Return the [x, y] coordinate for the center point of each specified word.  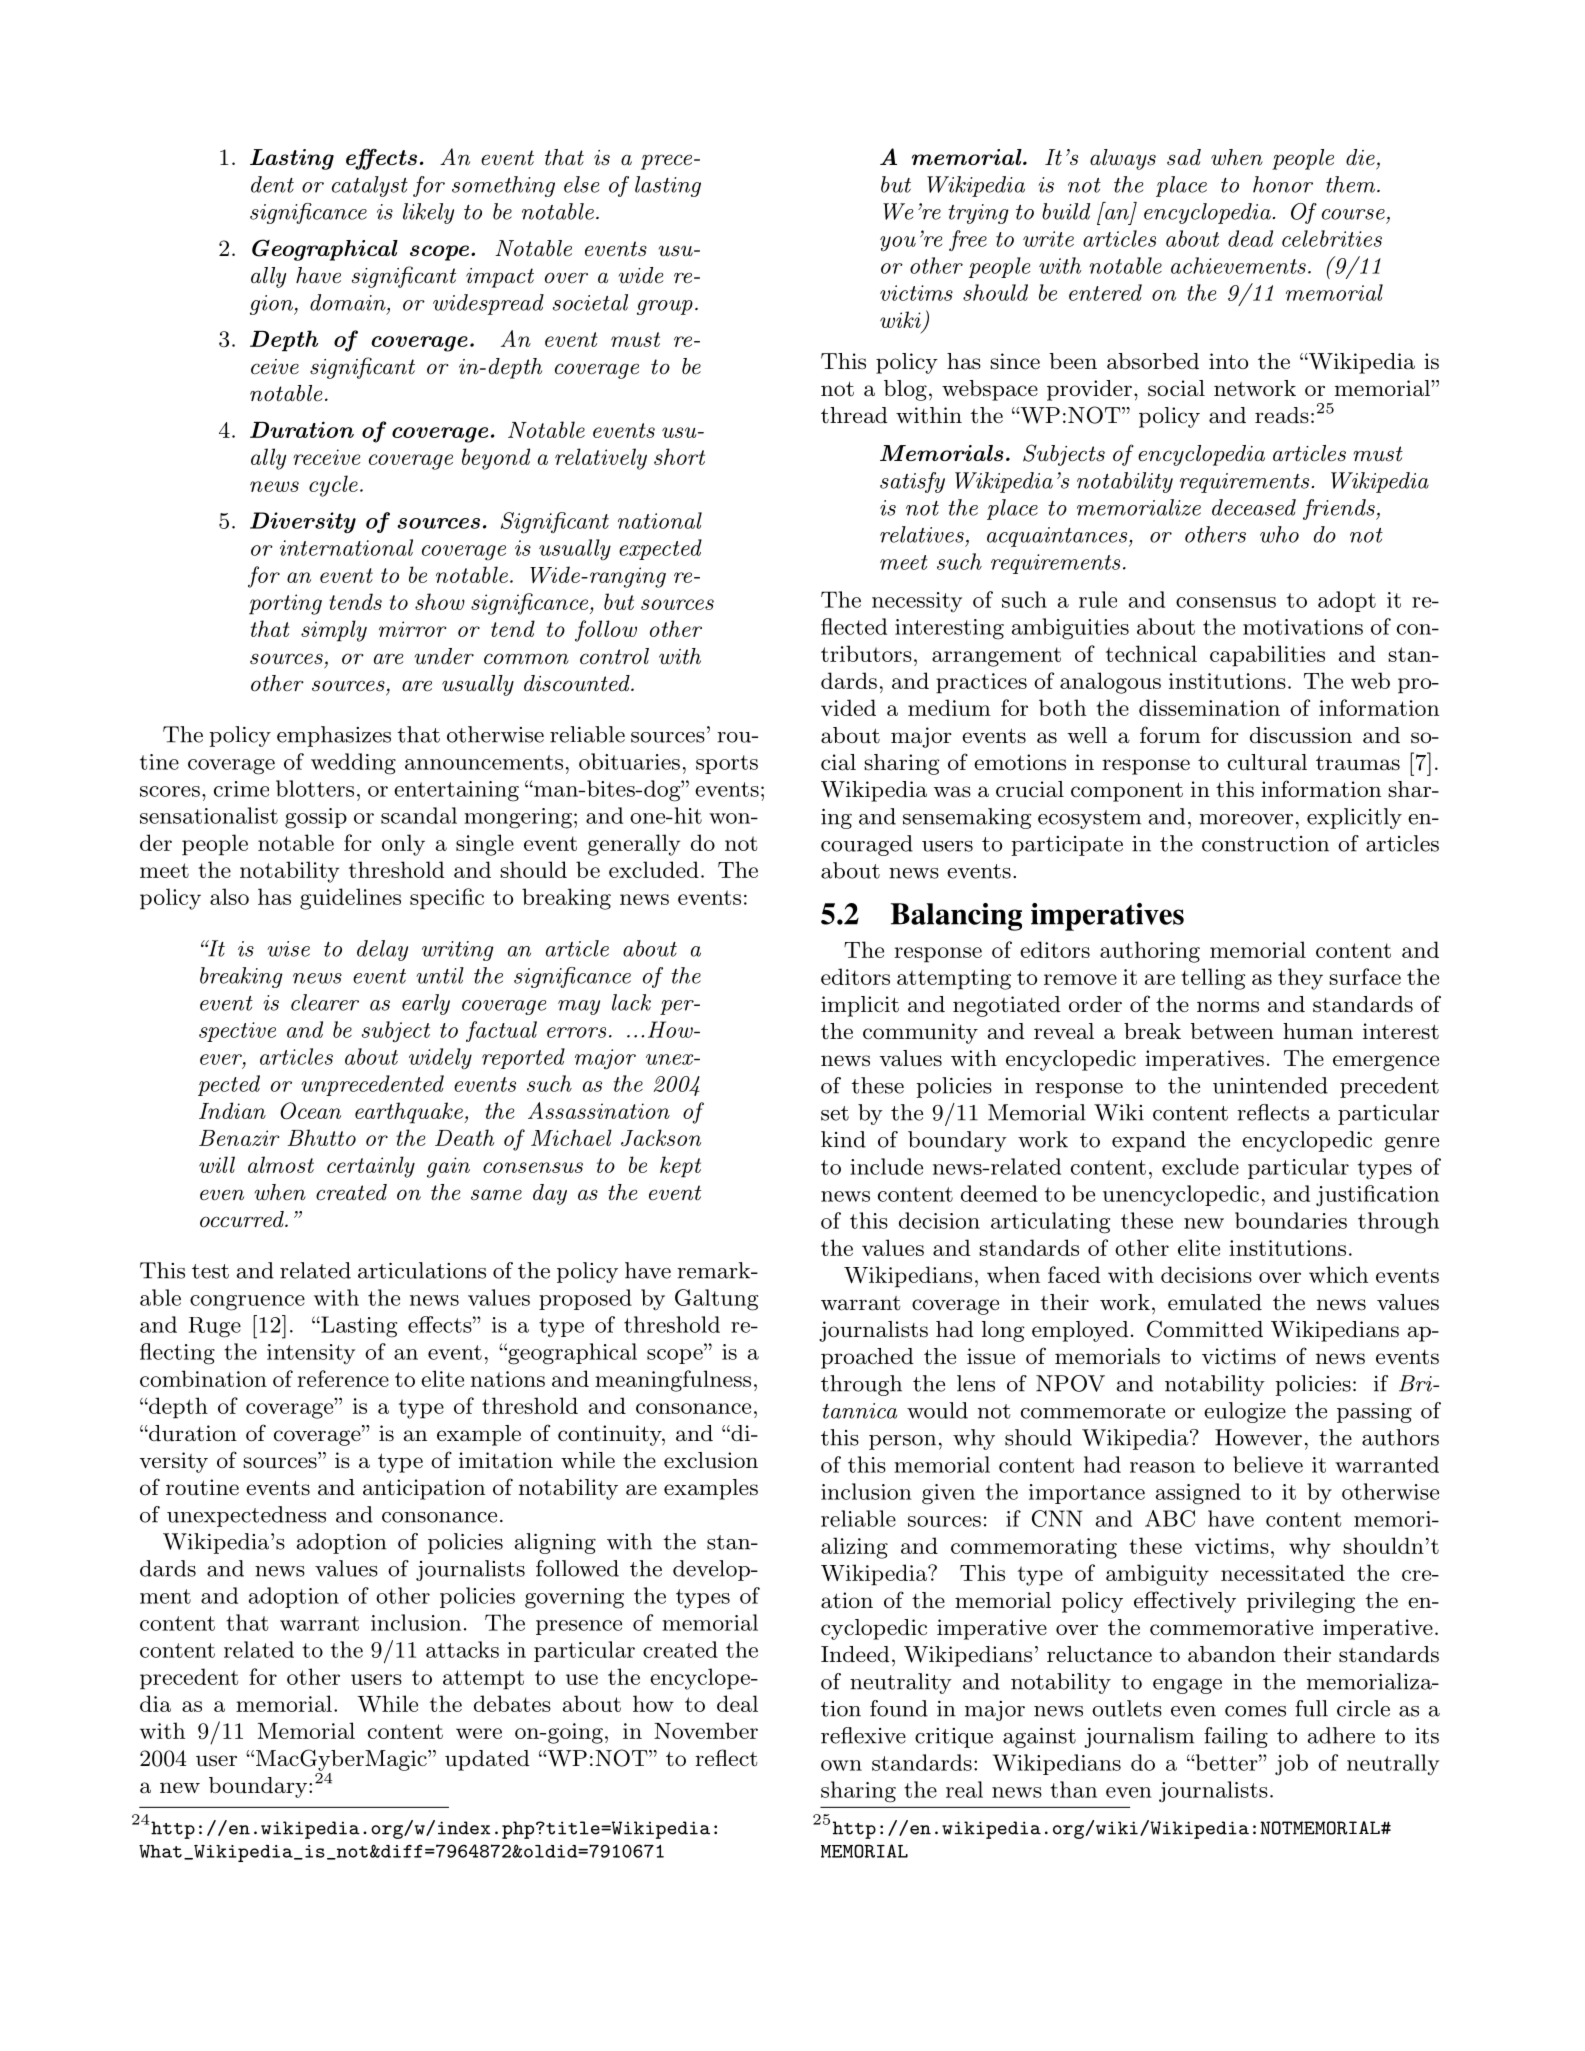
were [479, 1733]
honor [1283, 184]
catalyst [370, 186]
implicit [860, 1006]
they [1300, 979]
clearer [325, 1002]
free [968, 240]
